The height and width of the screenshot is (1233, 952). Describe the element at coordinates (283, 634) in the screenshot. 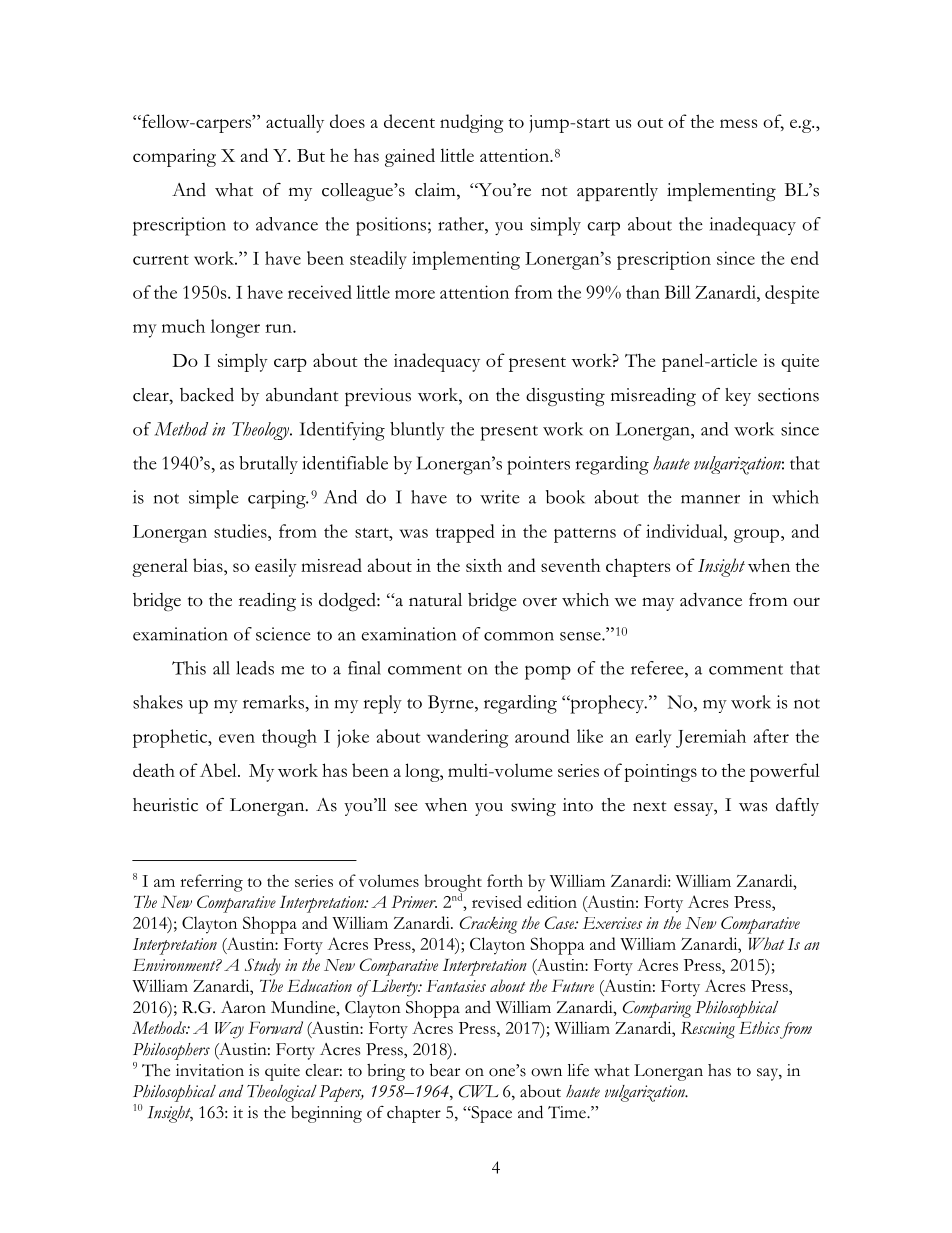

I see `science` at that location.
